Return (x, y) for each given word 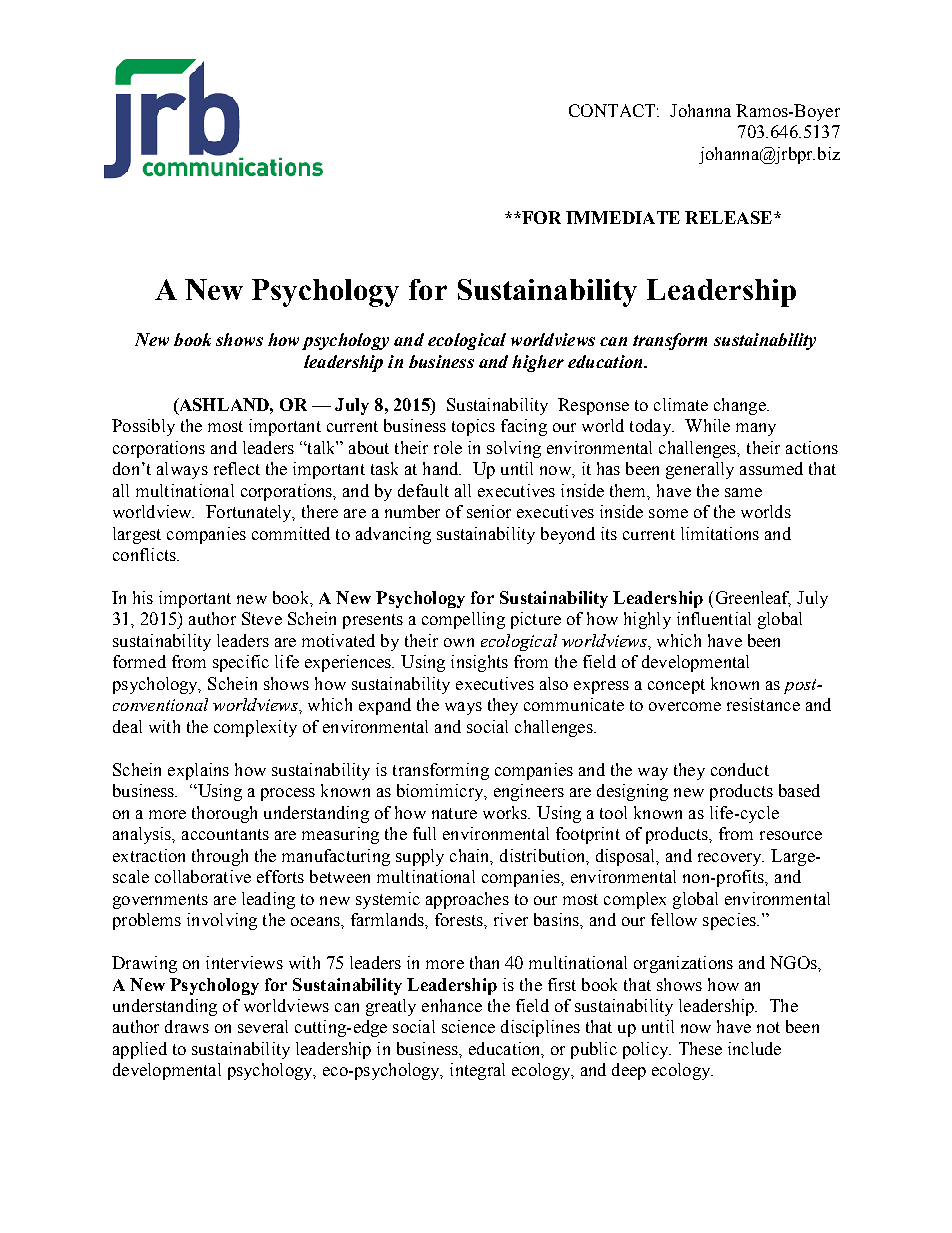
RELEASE (728, 217)
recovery (731, 859)
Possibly (143, 427)
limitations (720, 533)
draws (187, 1026)
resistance (763, 704)
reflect (237, 468)
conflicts (145, 554)
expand (385, 706)
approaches (467, 900)
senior (489, 511)
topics (473, 427)
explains (198, 771)
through (220, 857)
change (741, 406)
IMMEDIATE (623, 217)
